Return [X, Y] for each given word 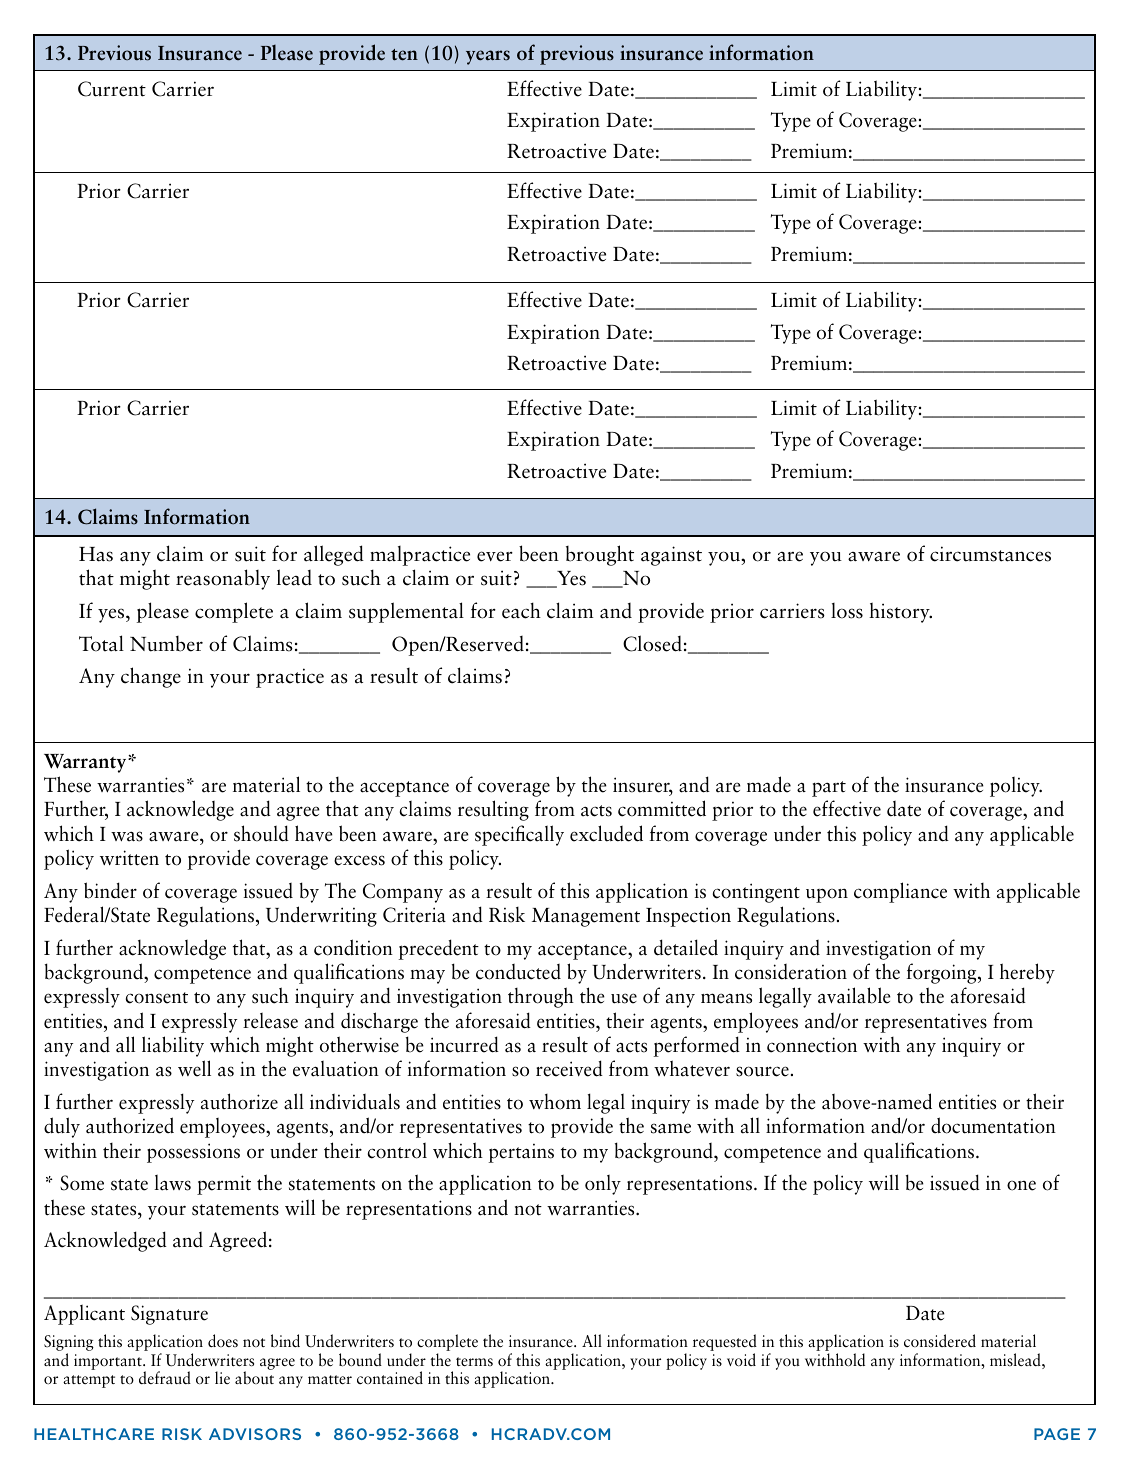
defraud [165, 1377]
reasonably [223, 579]
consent [157, 998]
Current [112, 89]
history [900, 612]
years [488, 57]
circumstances [990, 554]
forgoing [942, 973]
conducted [518, 972]
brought [600, 555]
